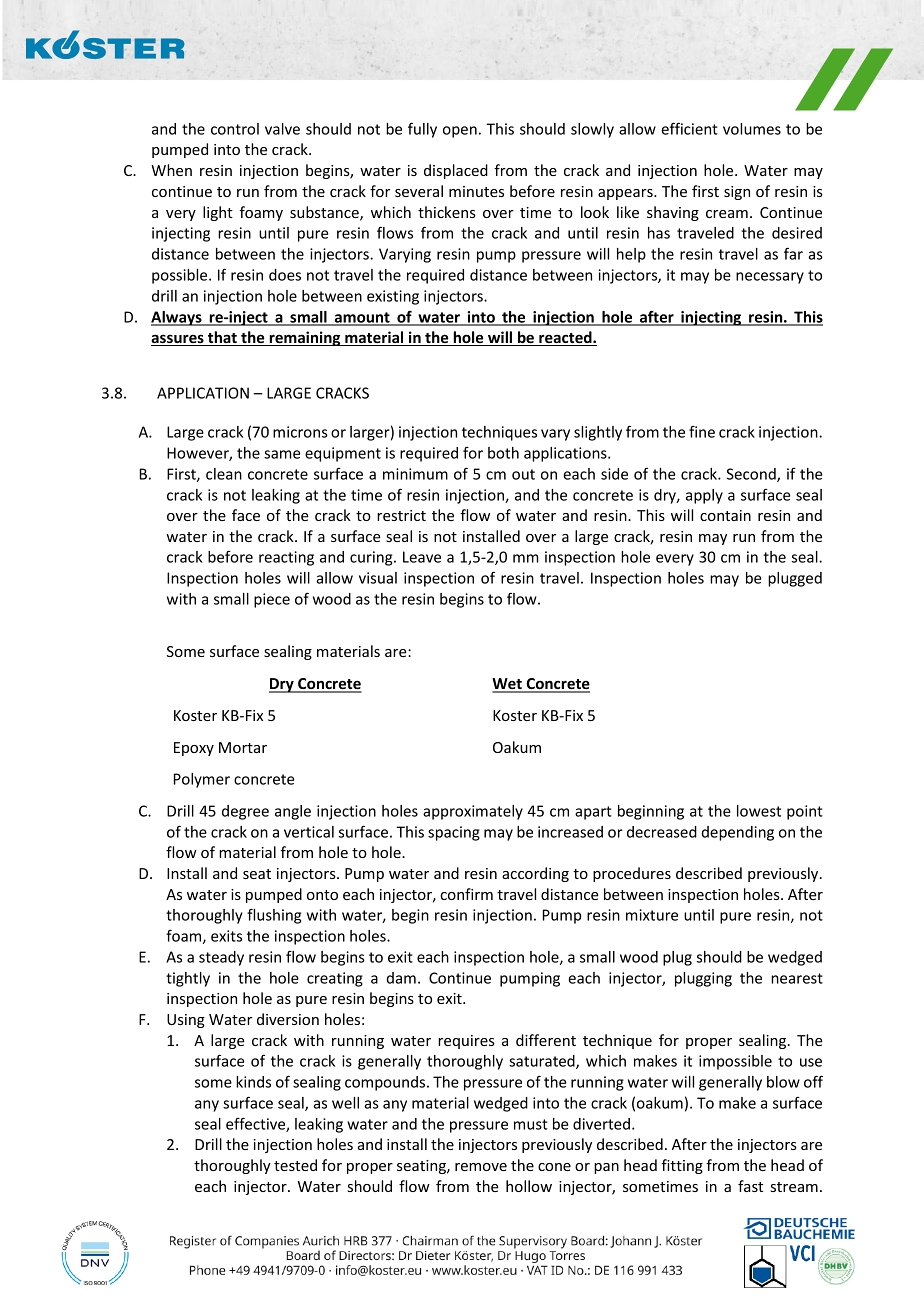 This document has height=1308, width=924. What do you see at coordinates (466, 894) in the document?
I see `confirm` at bounding box center [466, 894].
